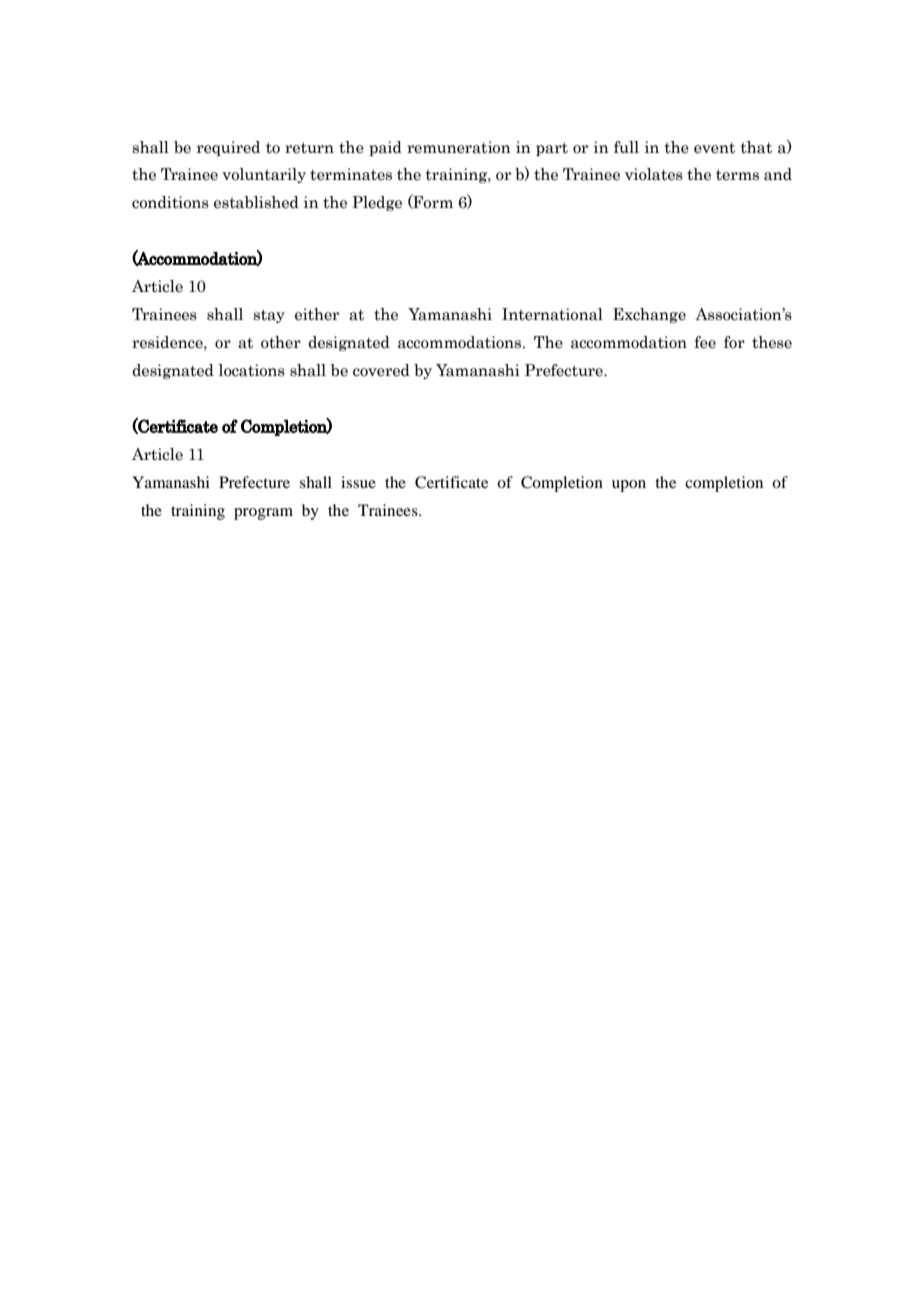 The image size is (924, 1308). Describe the element at coordinates (714, 148) in the screenshot. I see `event` at that location.
